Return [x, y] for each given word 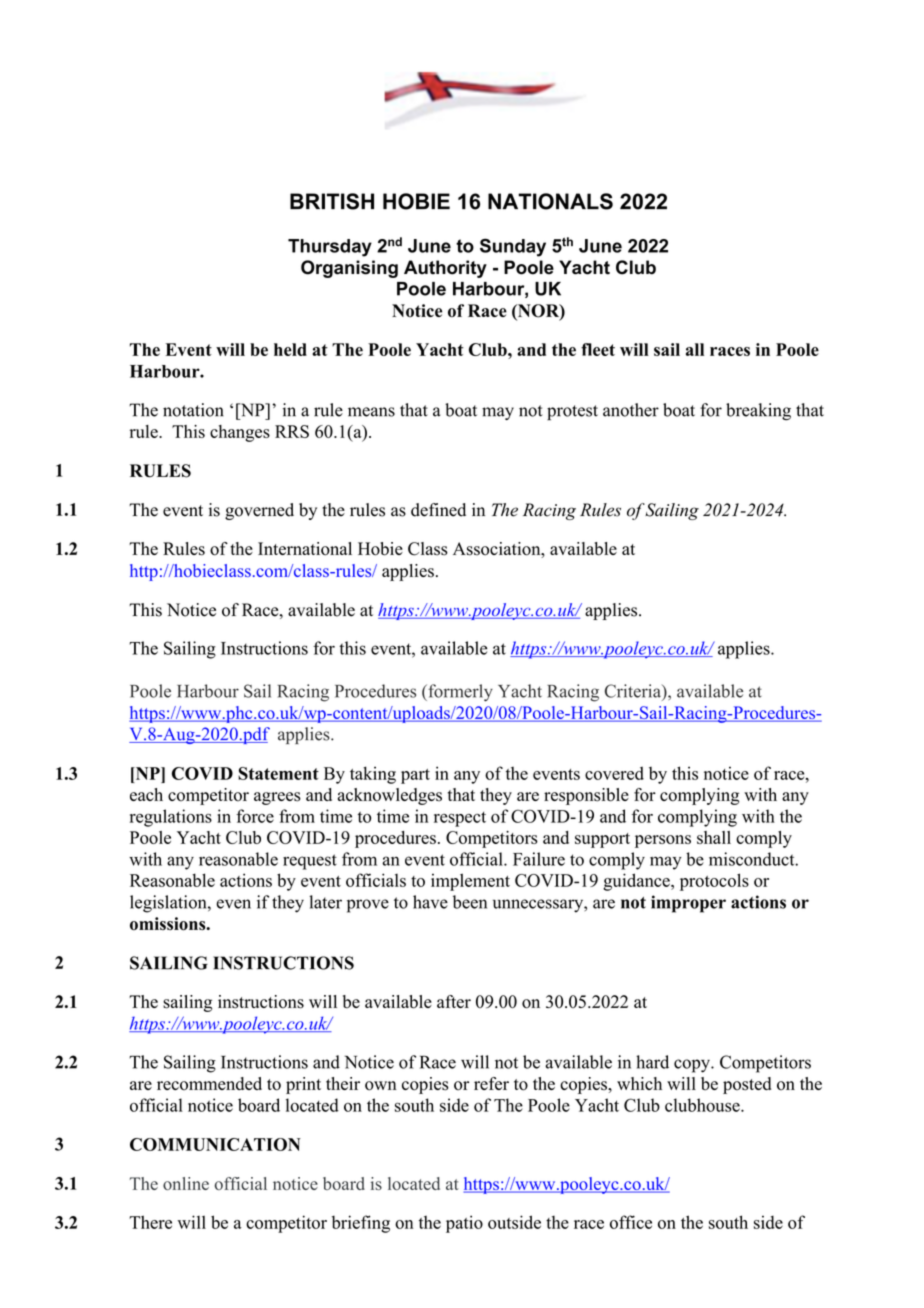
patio [464, 1224]
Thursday [330, 248]
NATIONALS [550, 201]
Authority [445, 269]
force [255, 816]
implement [470, 882]
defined [438, 510]
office [631, 1222]
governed [259, 511]
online [186, 1183]
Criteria [634, 691]
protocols [714, 882]
